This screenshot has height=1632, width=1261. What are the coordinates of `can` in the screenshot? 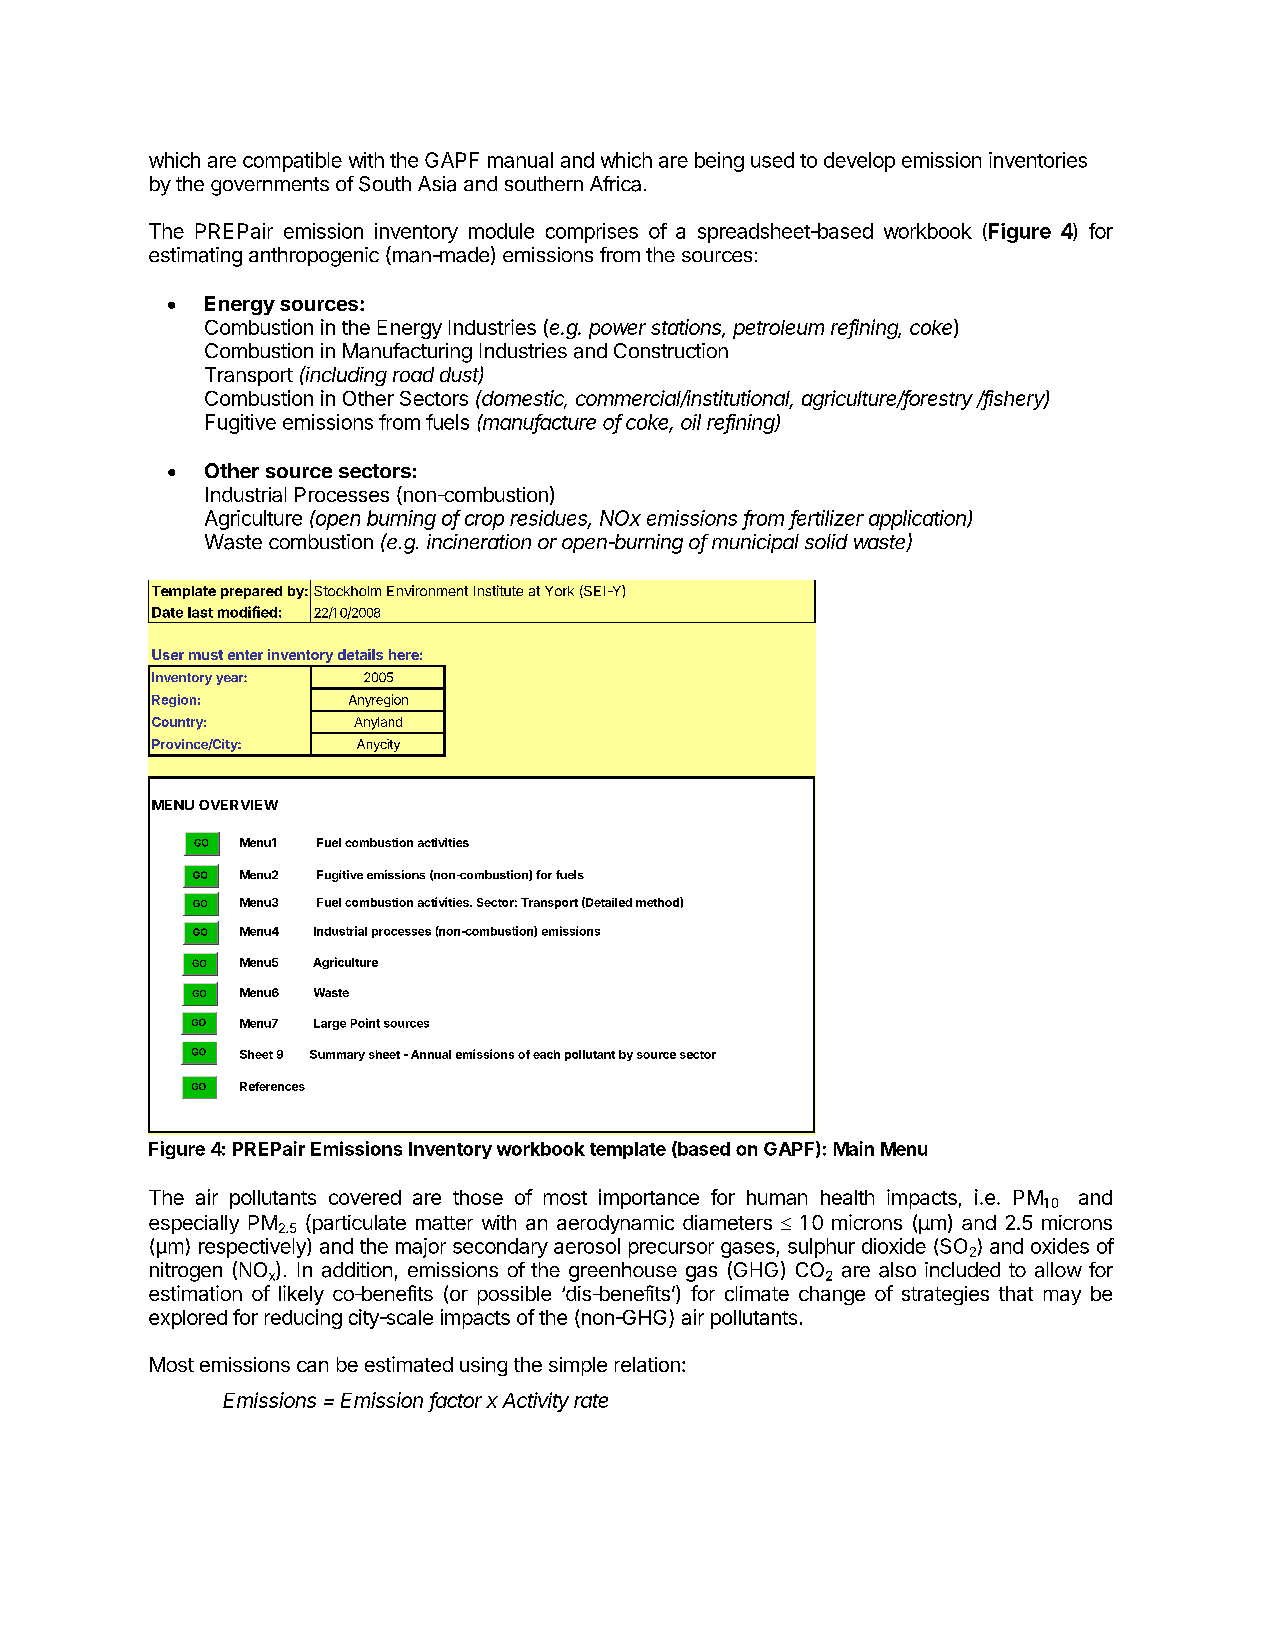 It's located at (312, 1366).
